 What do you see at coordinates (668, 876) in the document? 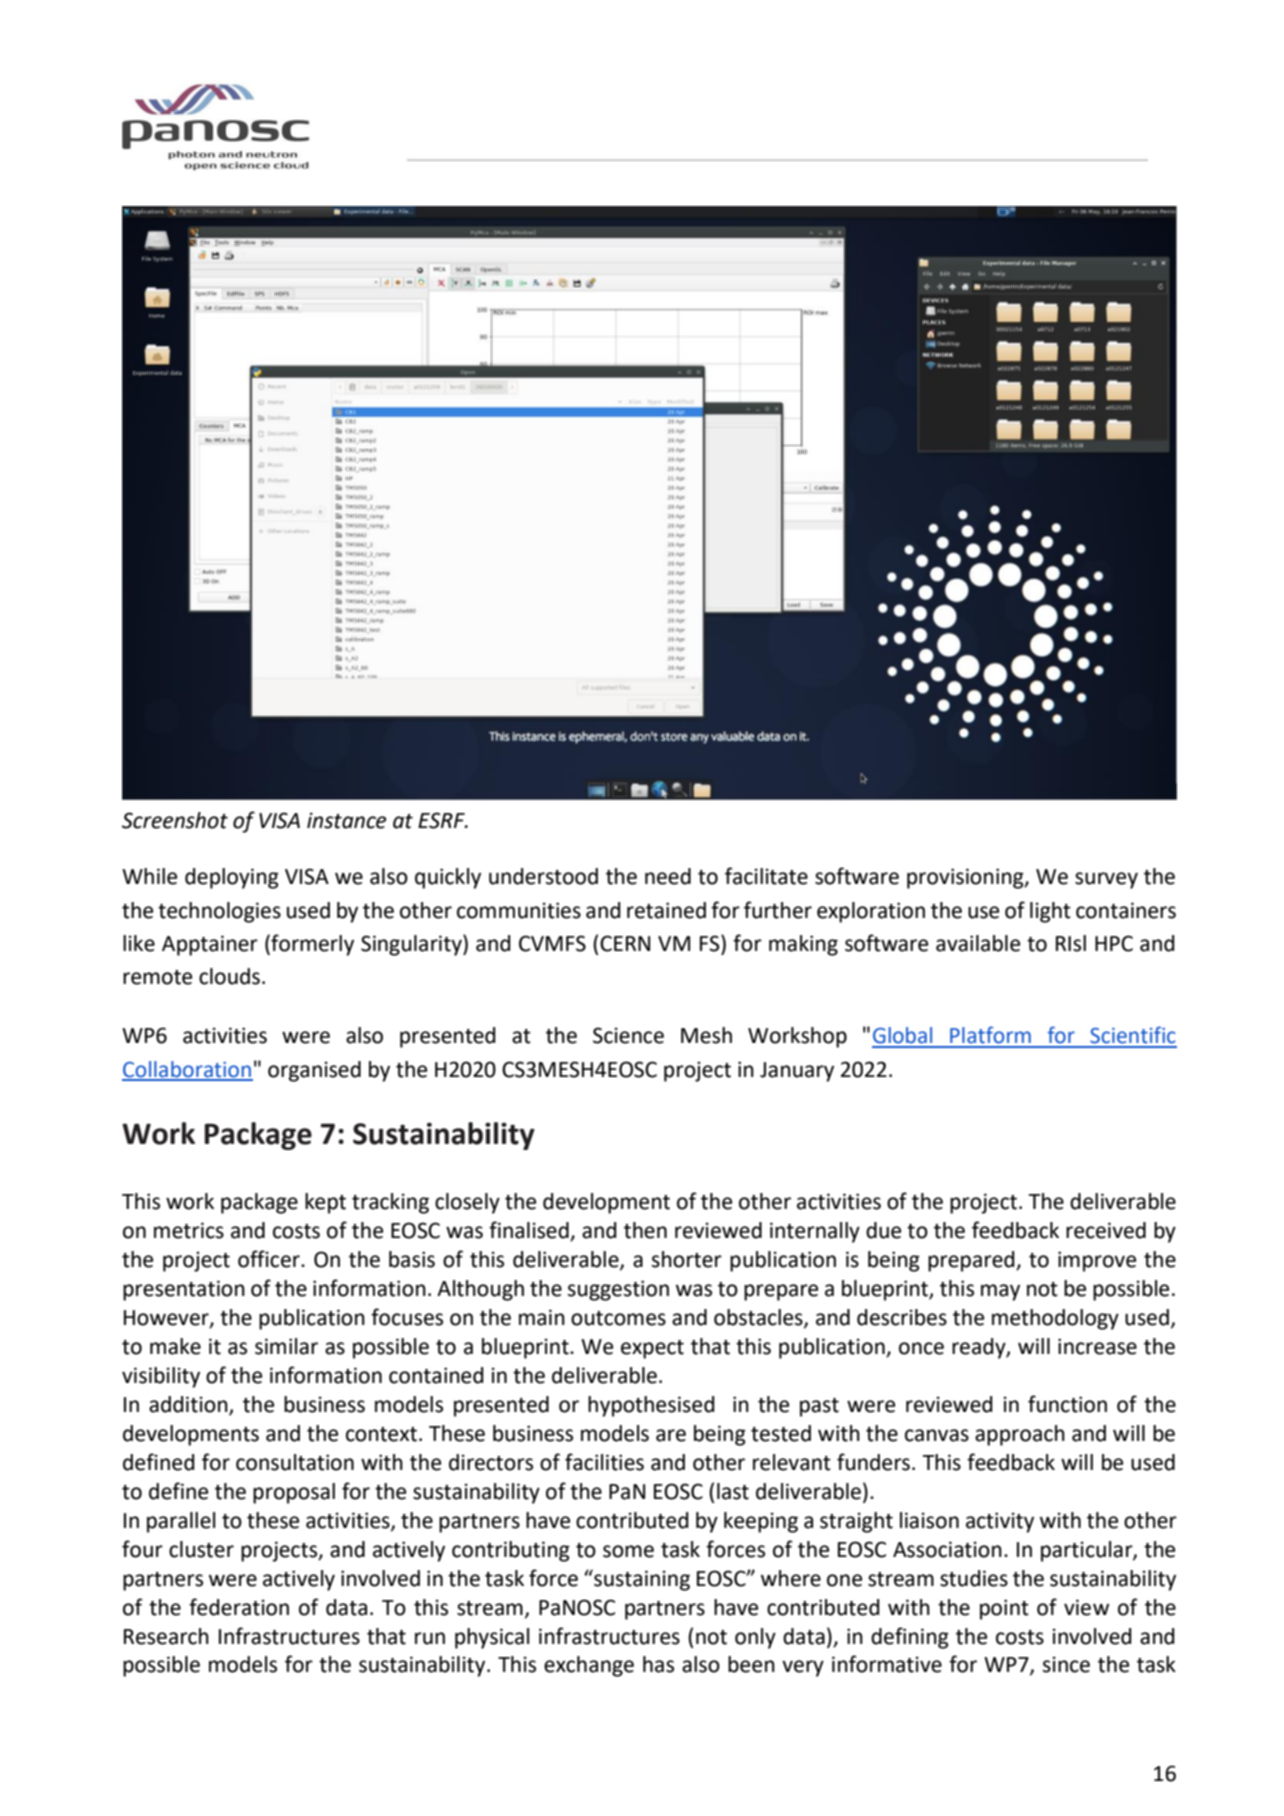
I see `need` at bounding box center [668, 876].
